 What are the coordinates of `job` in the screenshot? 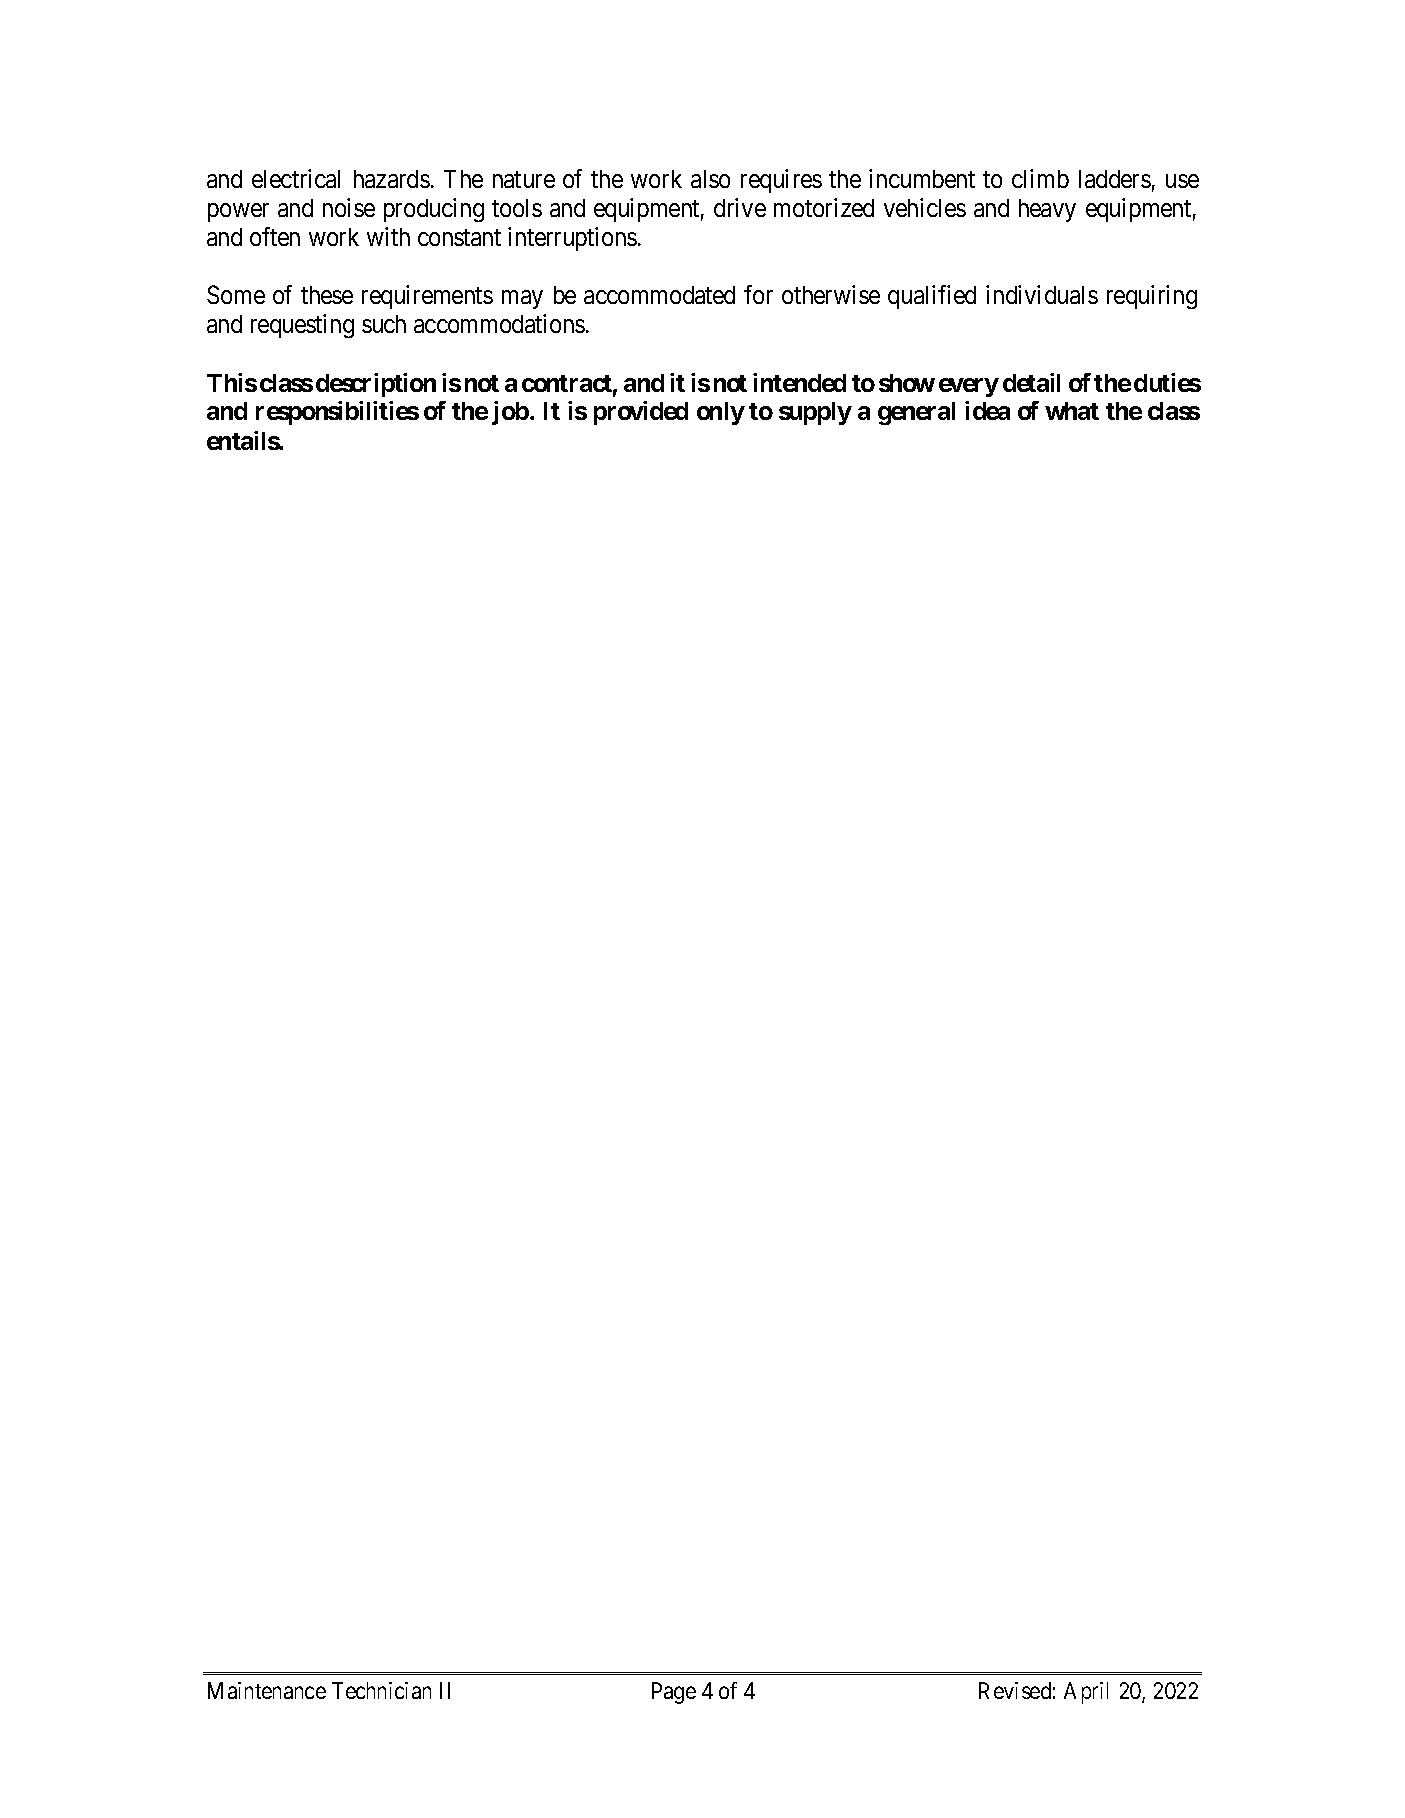 It's located at (510, 413).
